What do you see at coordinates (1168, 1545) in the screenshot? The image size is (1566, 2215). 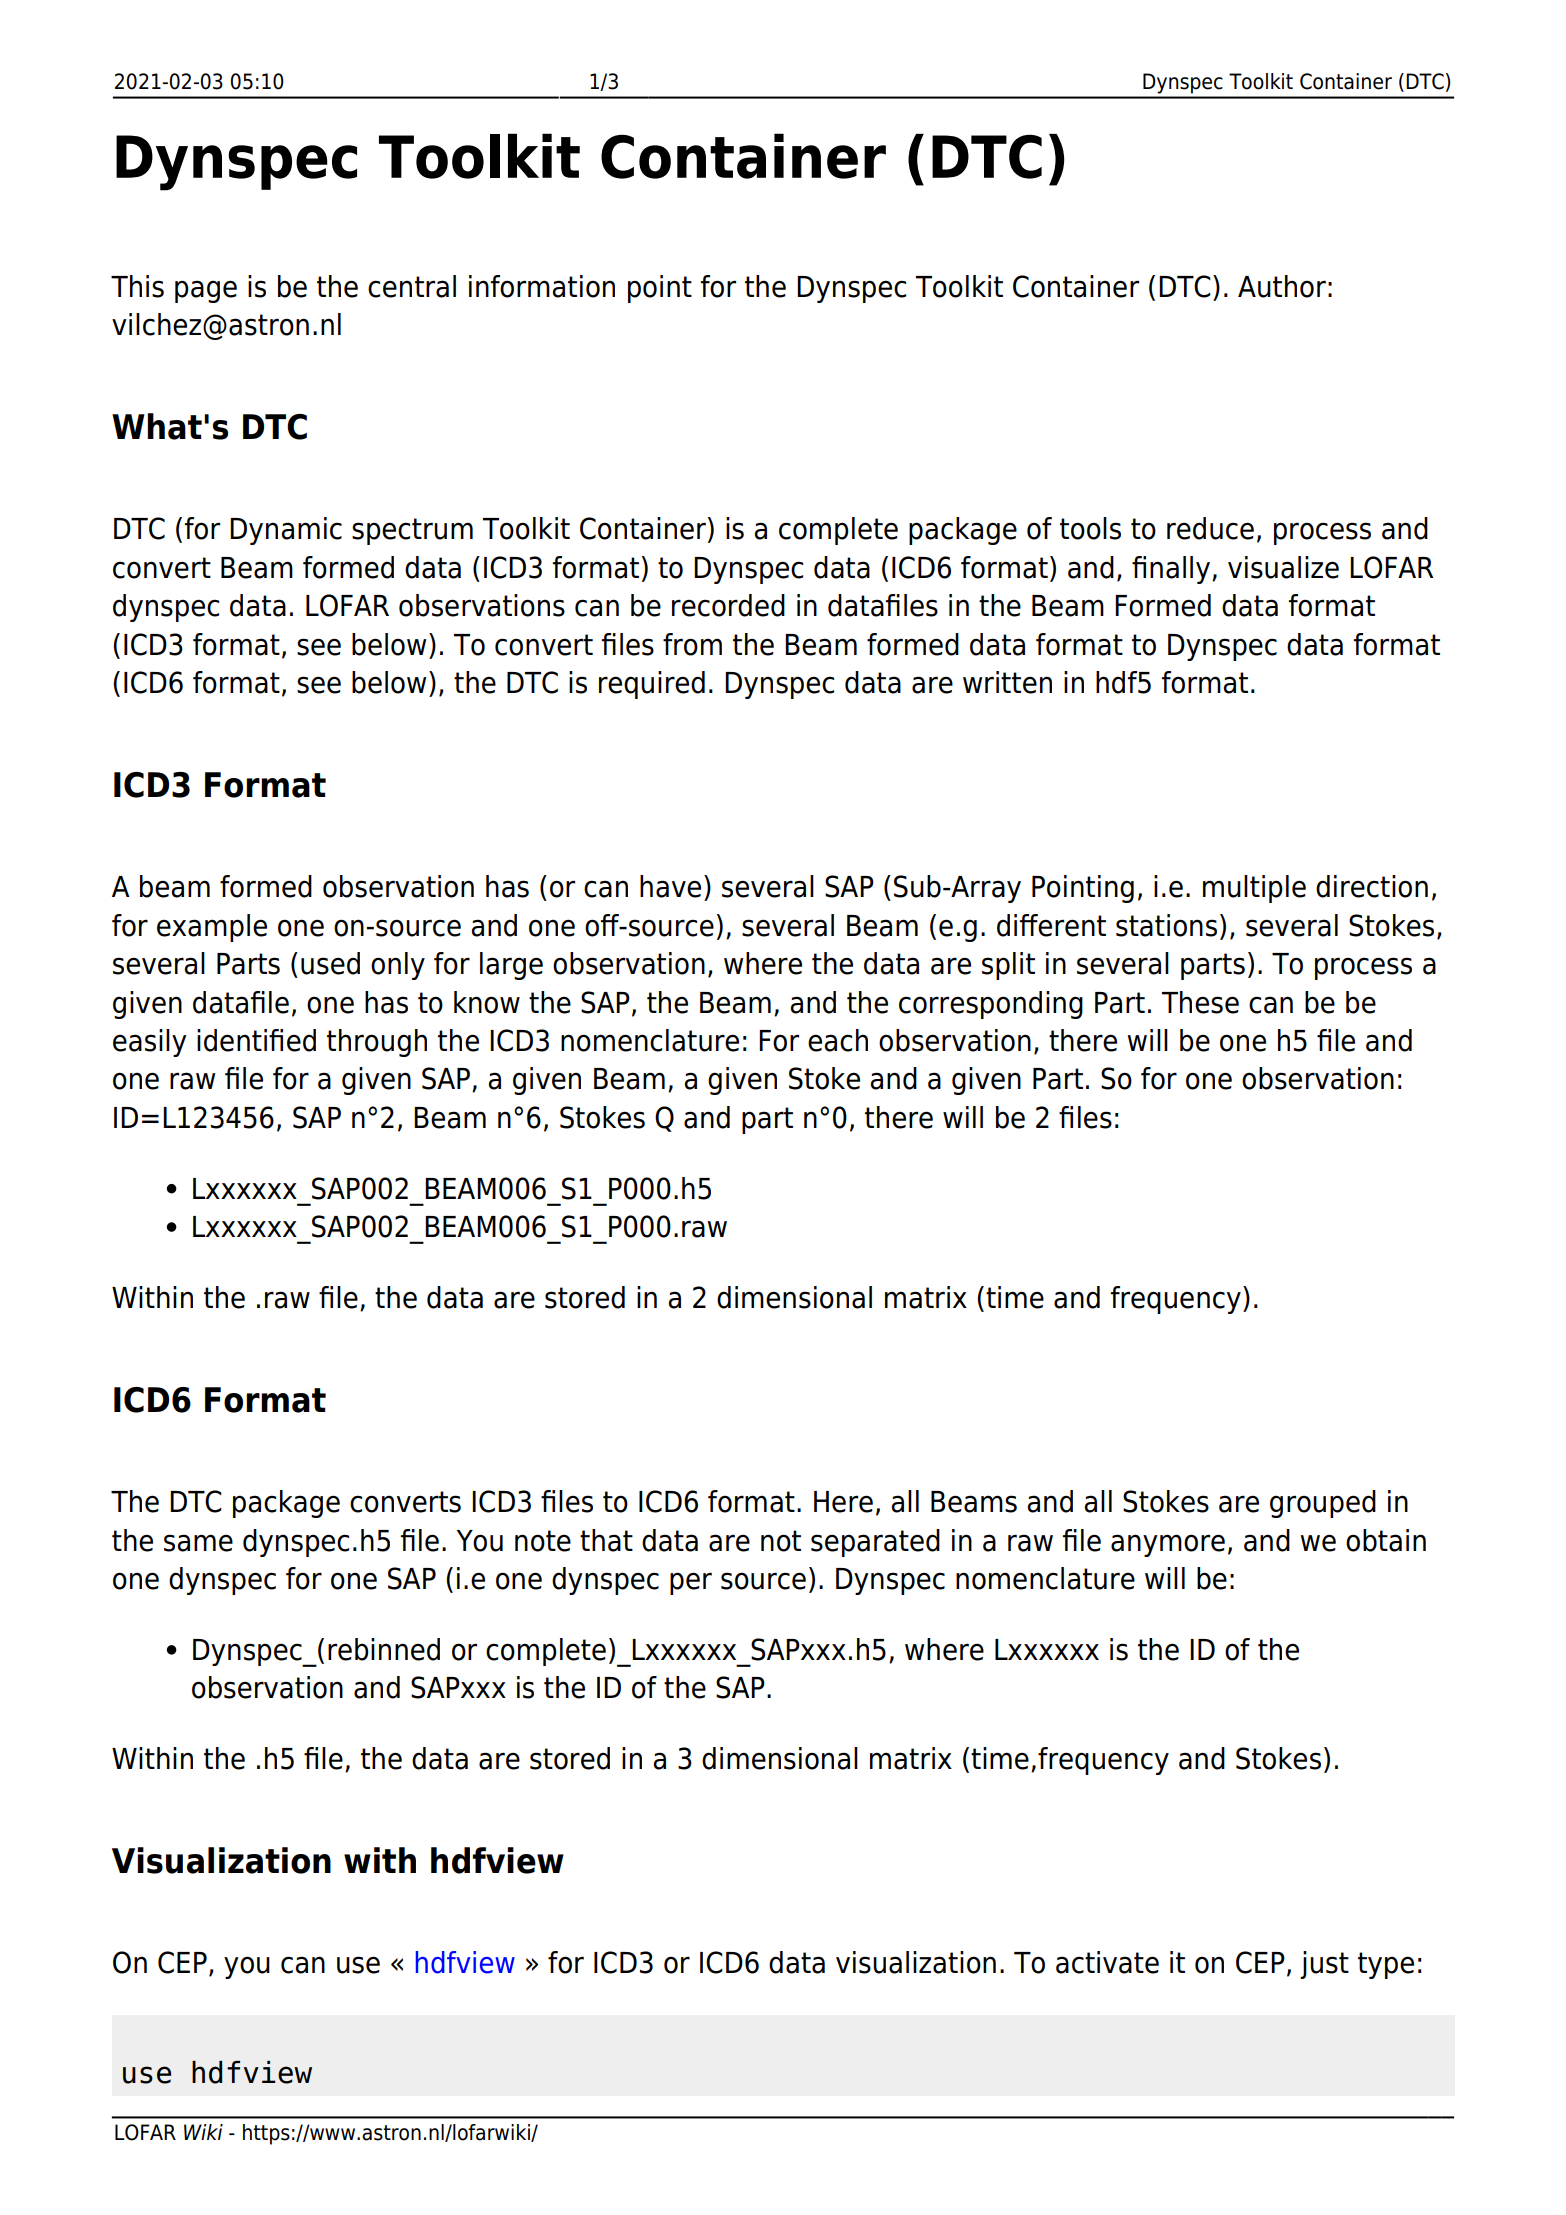 I see `anymore` at bounding box center [1168, 1545].
